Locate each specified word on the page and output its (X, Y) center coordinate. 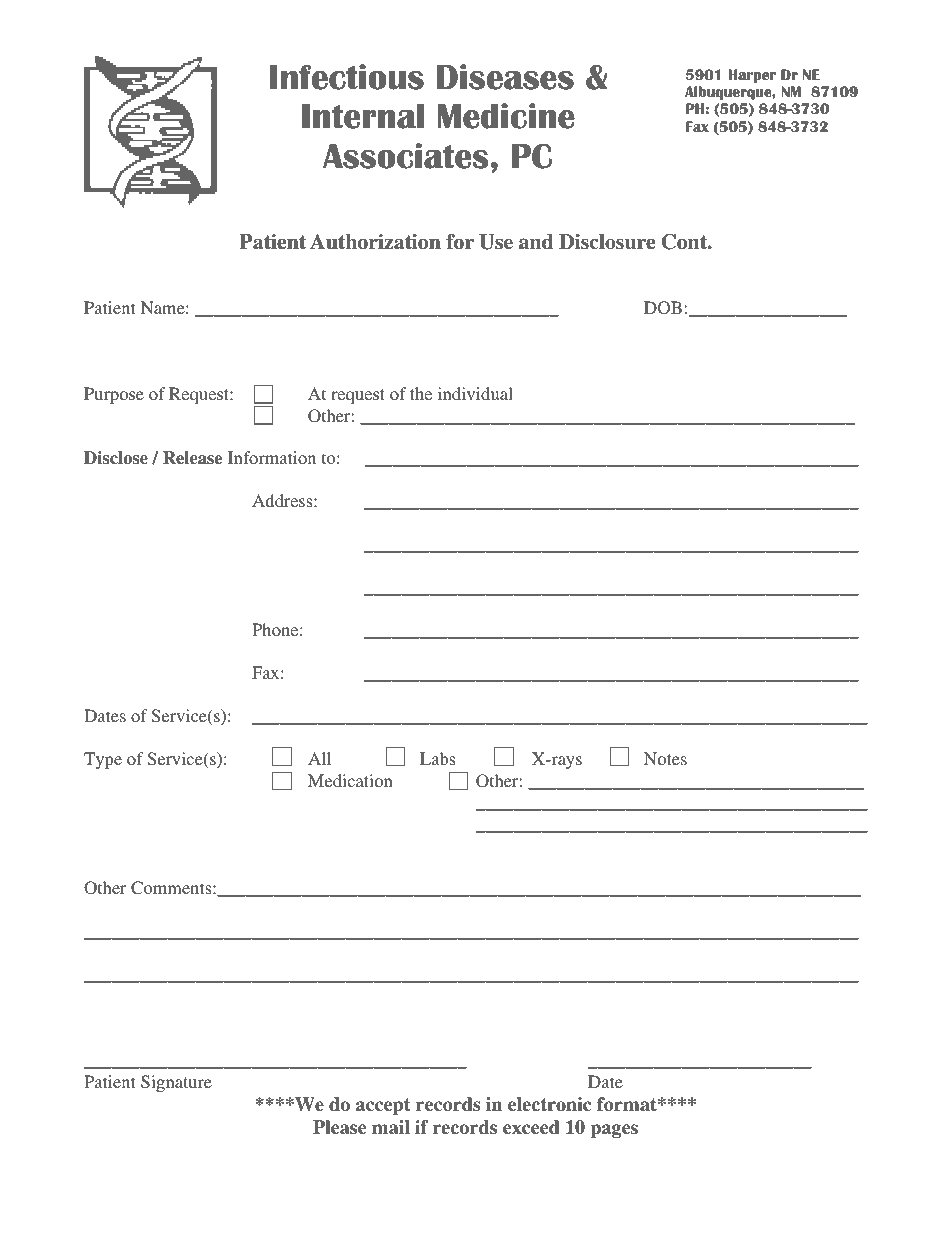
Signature (176, 1083)
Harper (752, 76)
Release (192, 458)
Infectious (347, 77)
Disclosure (607, 242)
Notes (665, 758)
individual (475, 393)
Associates (406, 156)
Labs (437, 758)
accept (383, 1106)
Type (103, 760)
